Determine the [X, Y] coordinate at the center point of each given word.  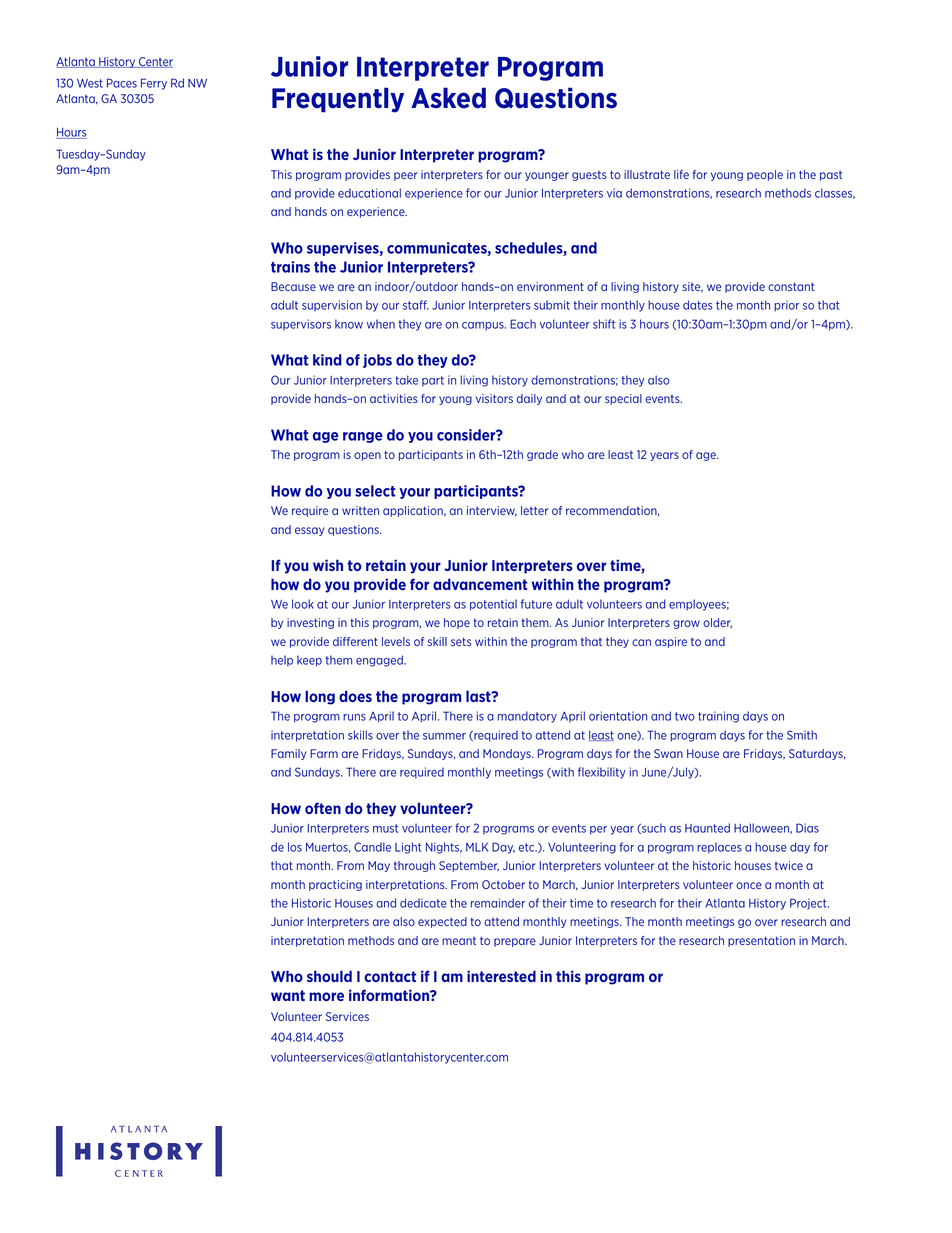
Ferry [154, 84]
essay [310, 531]
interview [492, 511]
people [765, 175]
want [288, 995]
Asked [448, 98]
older [717, 623]
